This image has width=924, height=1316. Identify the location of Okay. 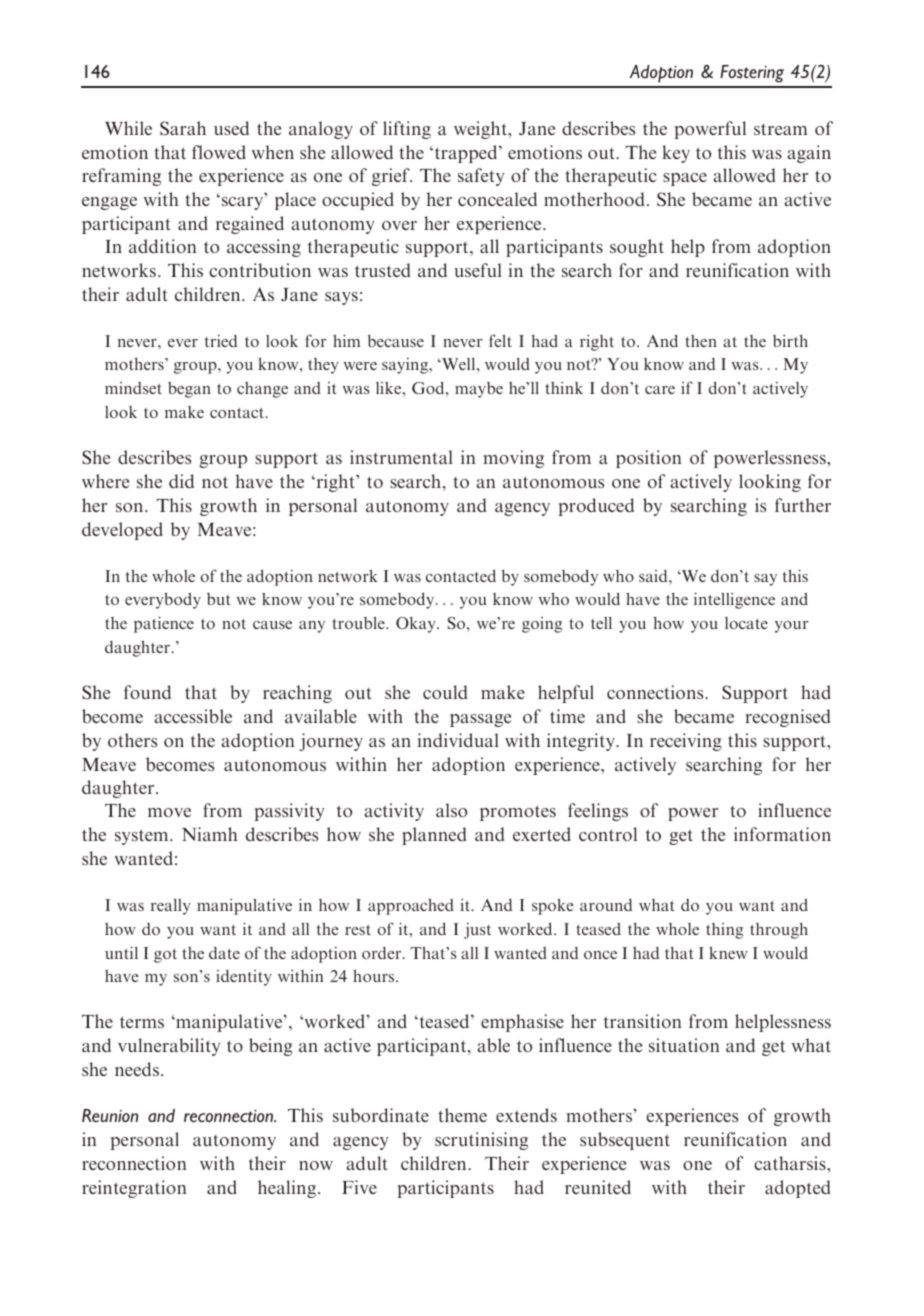
(417, 625).
